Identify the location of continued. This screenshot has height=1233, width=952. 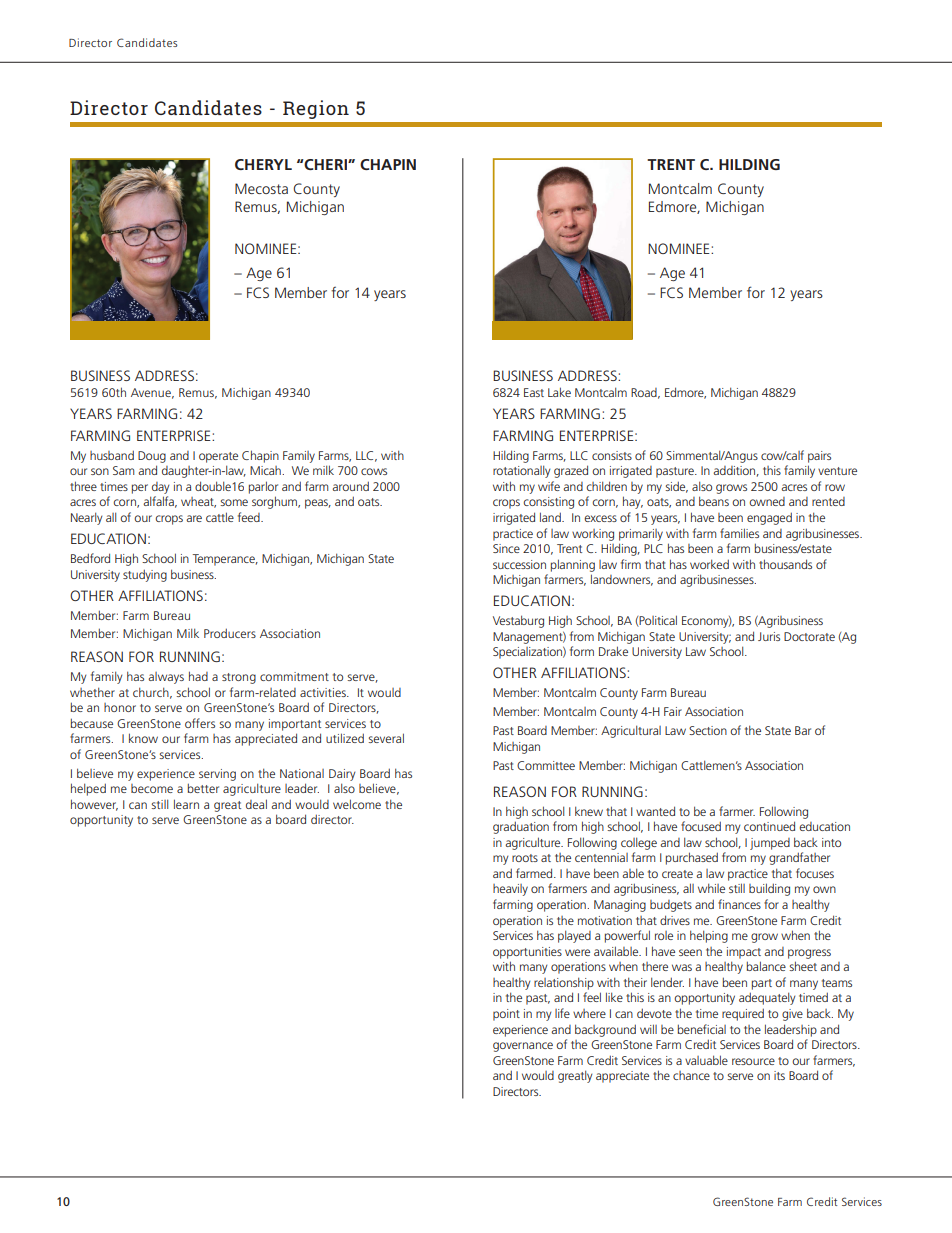
(769, 826).
